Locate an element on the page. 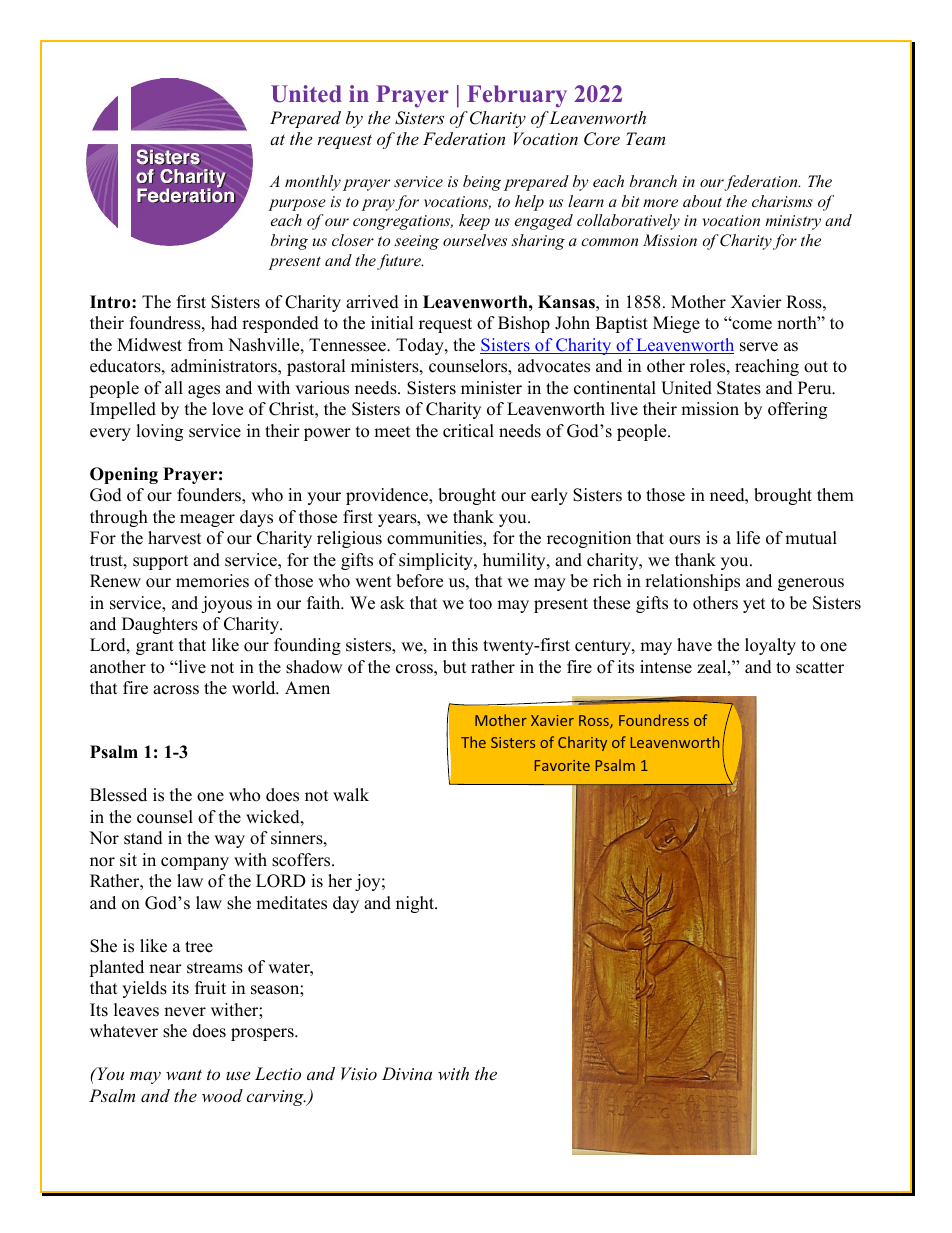  Visio is located at coordinates (359, 1073).
